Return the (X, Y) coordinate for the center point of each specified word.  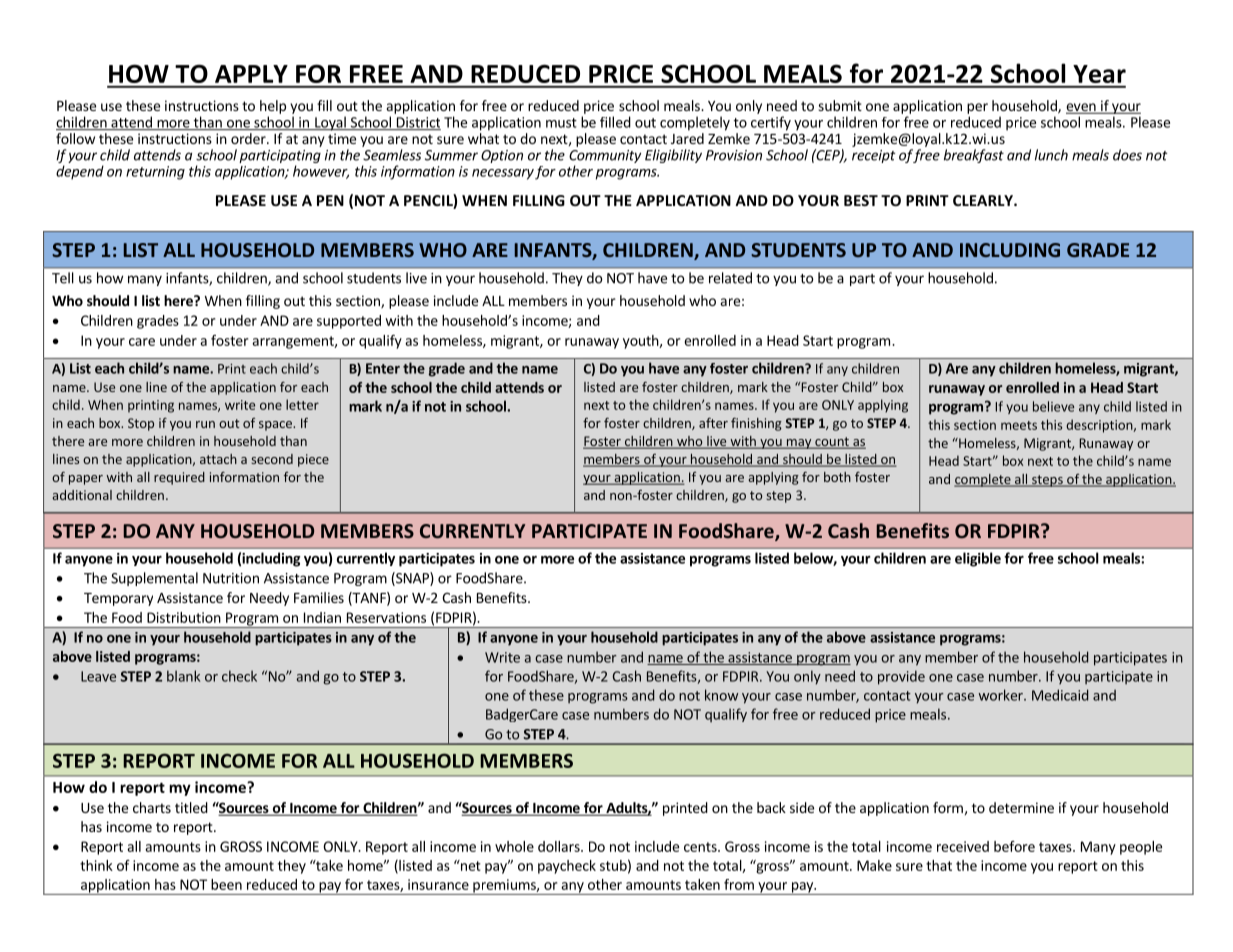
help (273, 107)
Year (1099, 74)
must (561, 123)
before (1014, 846)
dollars (560, 846)
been (226, 884)
